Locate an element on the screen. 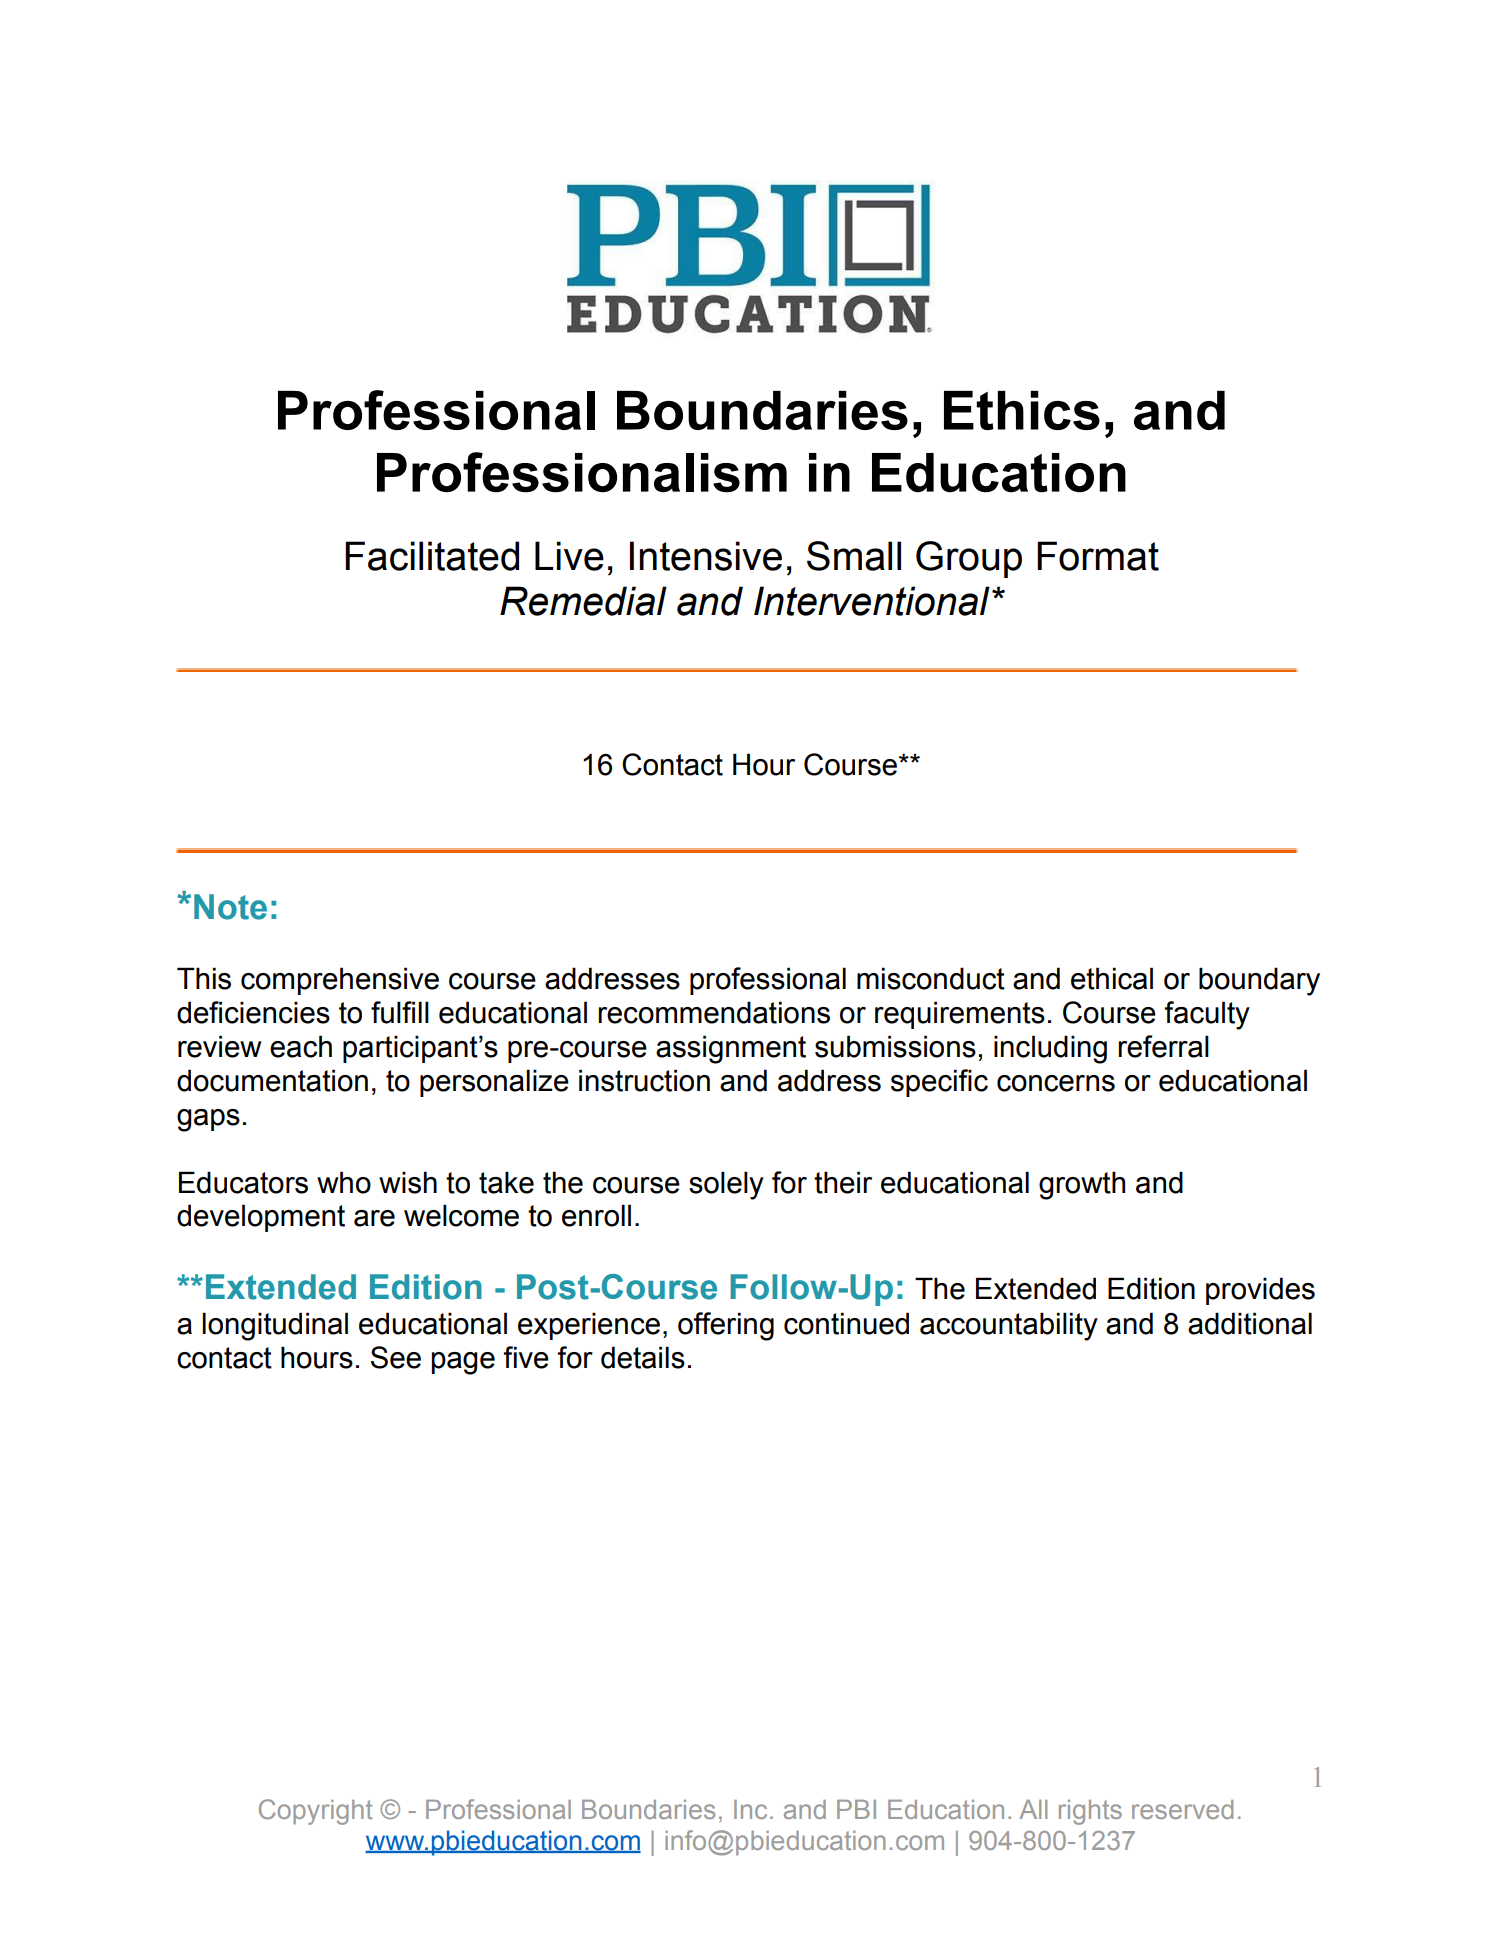 The width and height of the screenshot is (1502, 1944). recommendations is located at coordinates (714, 1012).
